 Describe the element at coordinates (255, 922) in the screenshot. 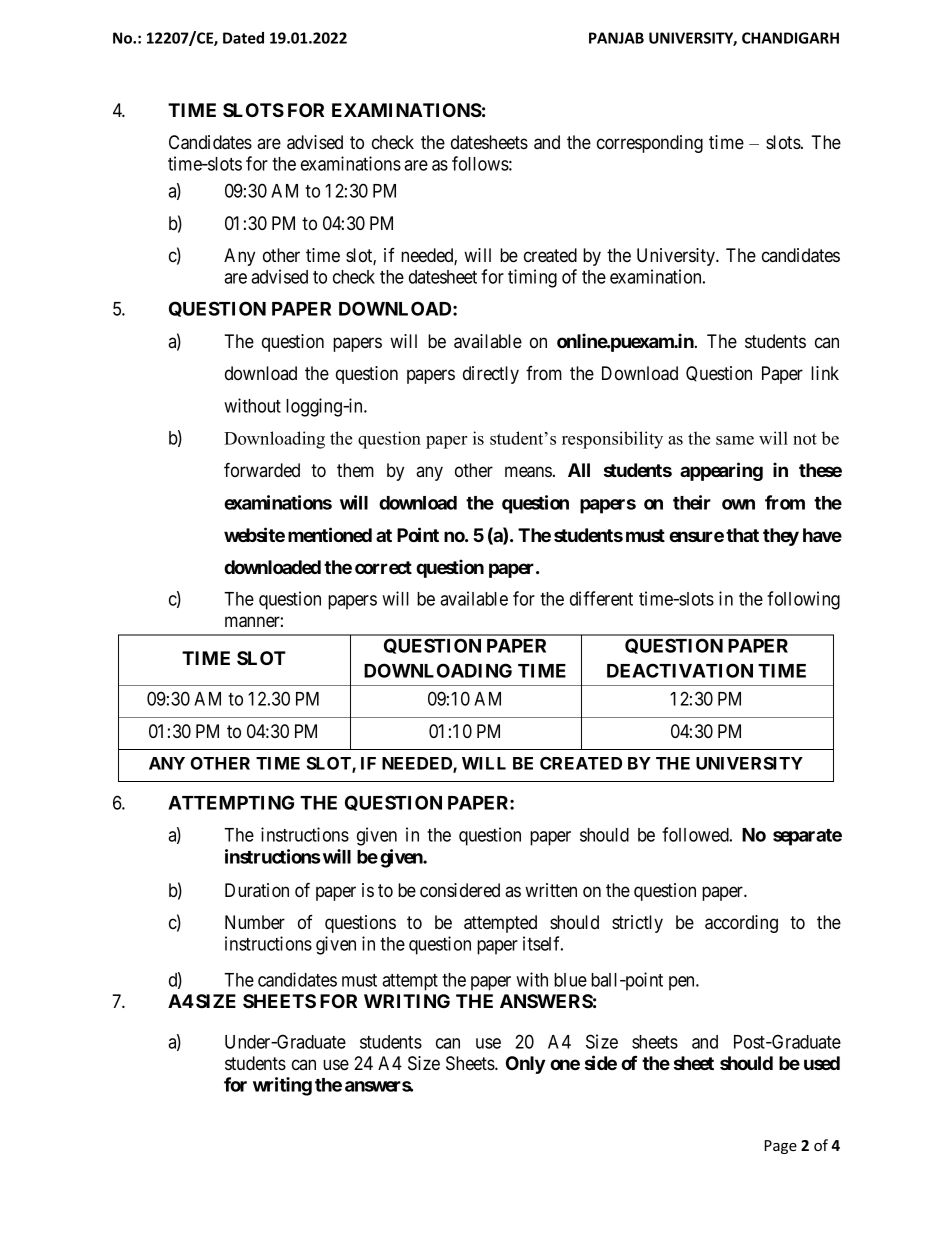

I see `Number` at that location.
